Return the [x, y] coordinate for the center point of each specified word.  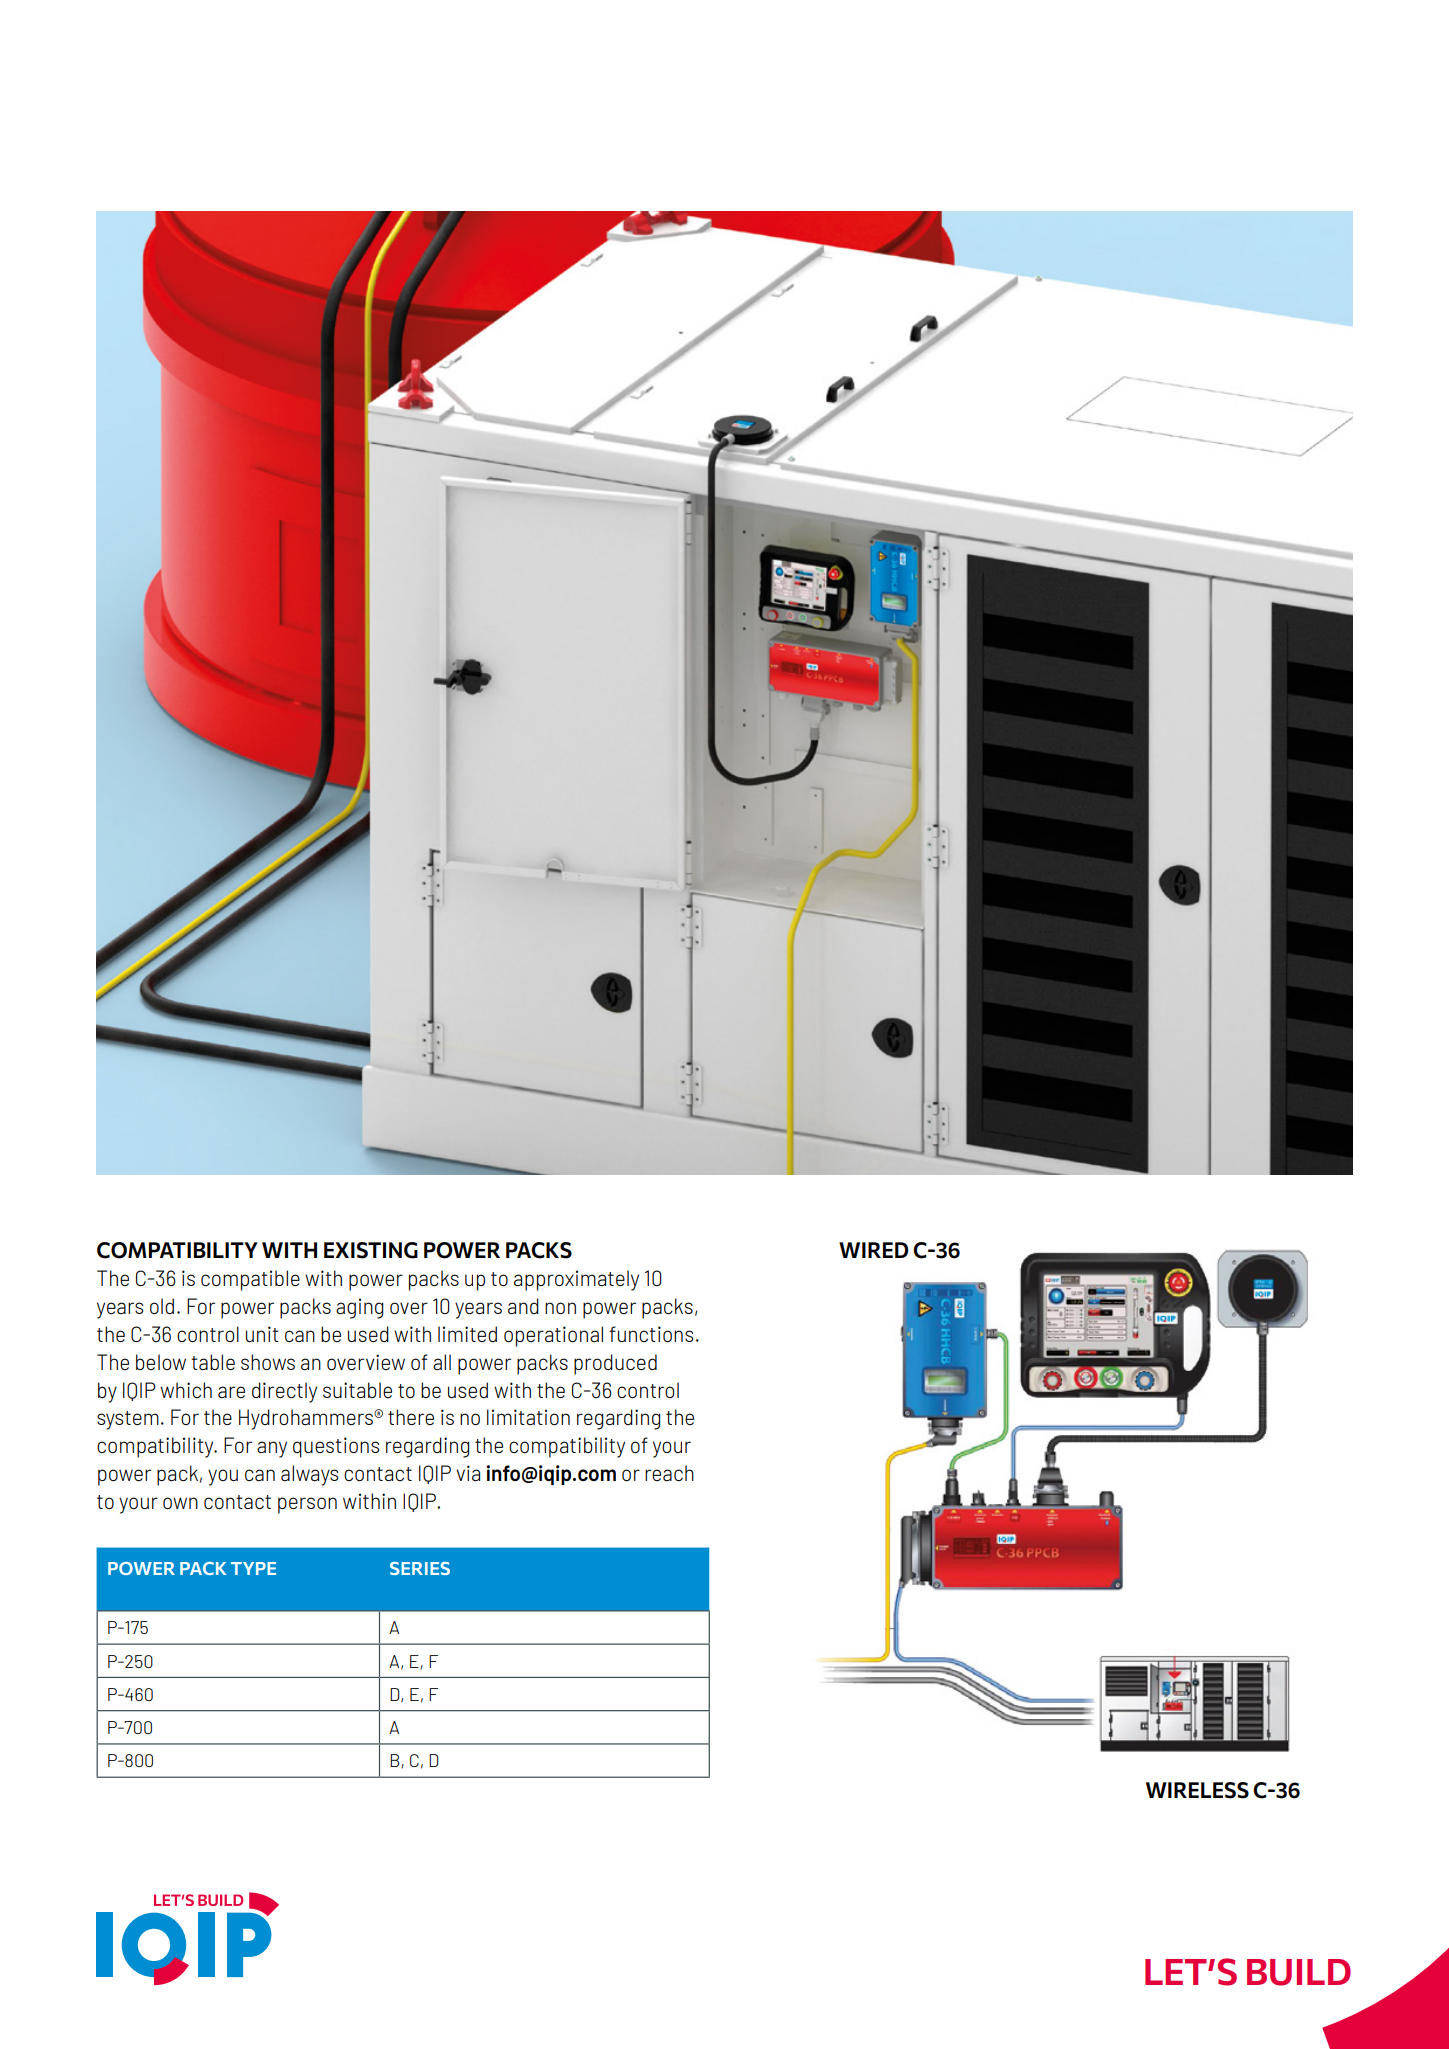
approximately [576, 1280]
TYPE [253, 1568]
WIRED [873, 1250]
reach [669, 1473]
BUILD [1299, 1972]
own [180, 1503]
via [468, 1473]
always [309, 1475]
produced [615, 1364]
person [307, 1505]
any [272, 1449]
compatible [250, 1280]
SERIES [420, 1568]
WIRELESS [1197, 1790]
